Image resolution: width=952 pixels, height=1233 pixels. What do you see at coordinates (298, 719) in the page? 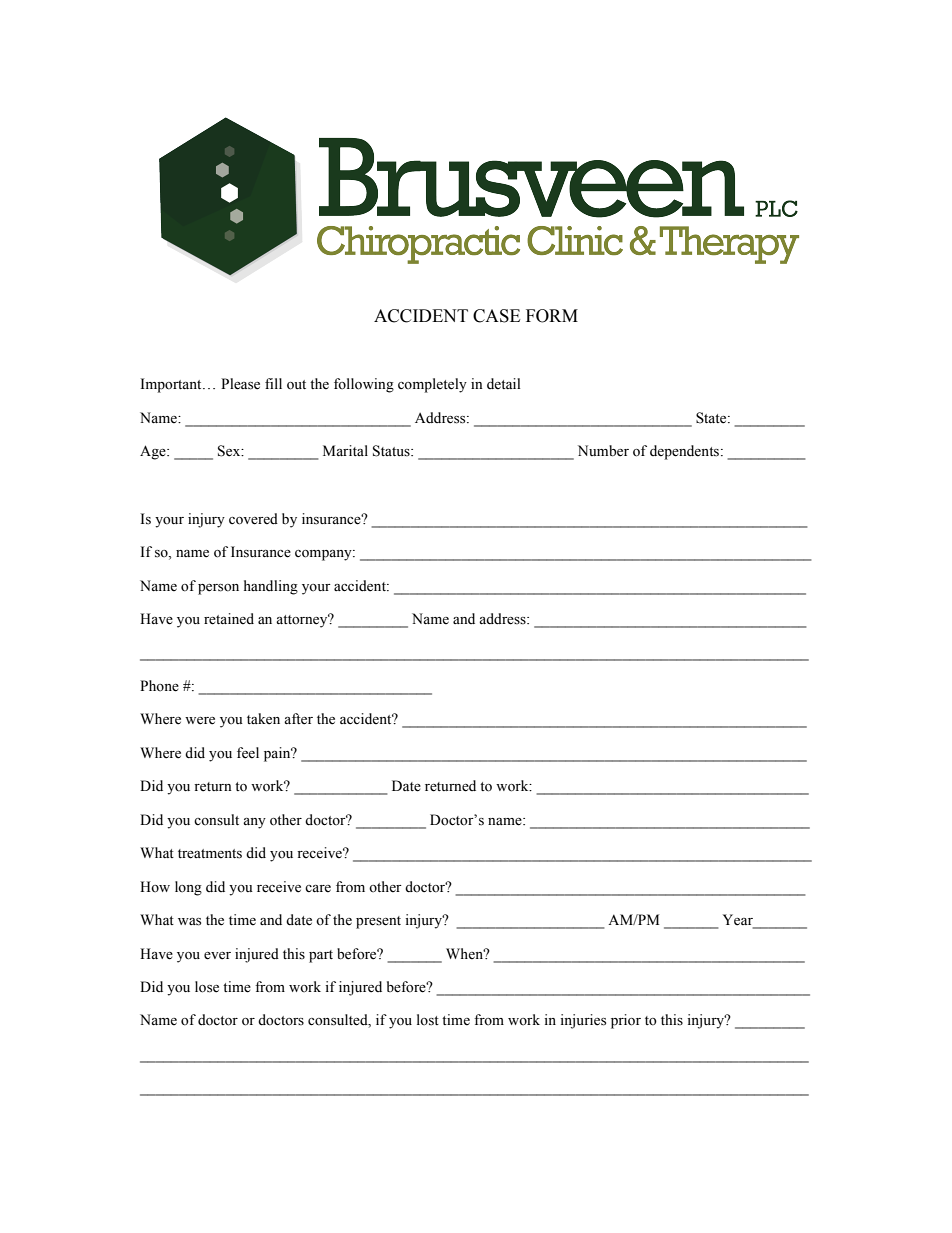
I see `after` at bounding box center [298, 719].
